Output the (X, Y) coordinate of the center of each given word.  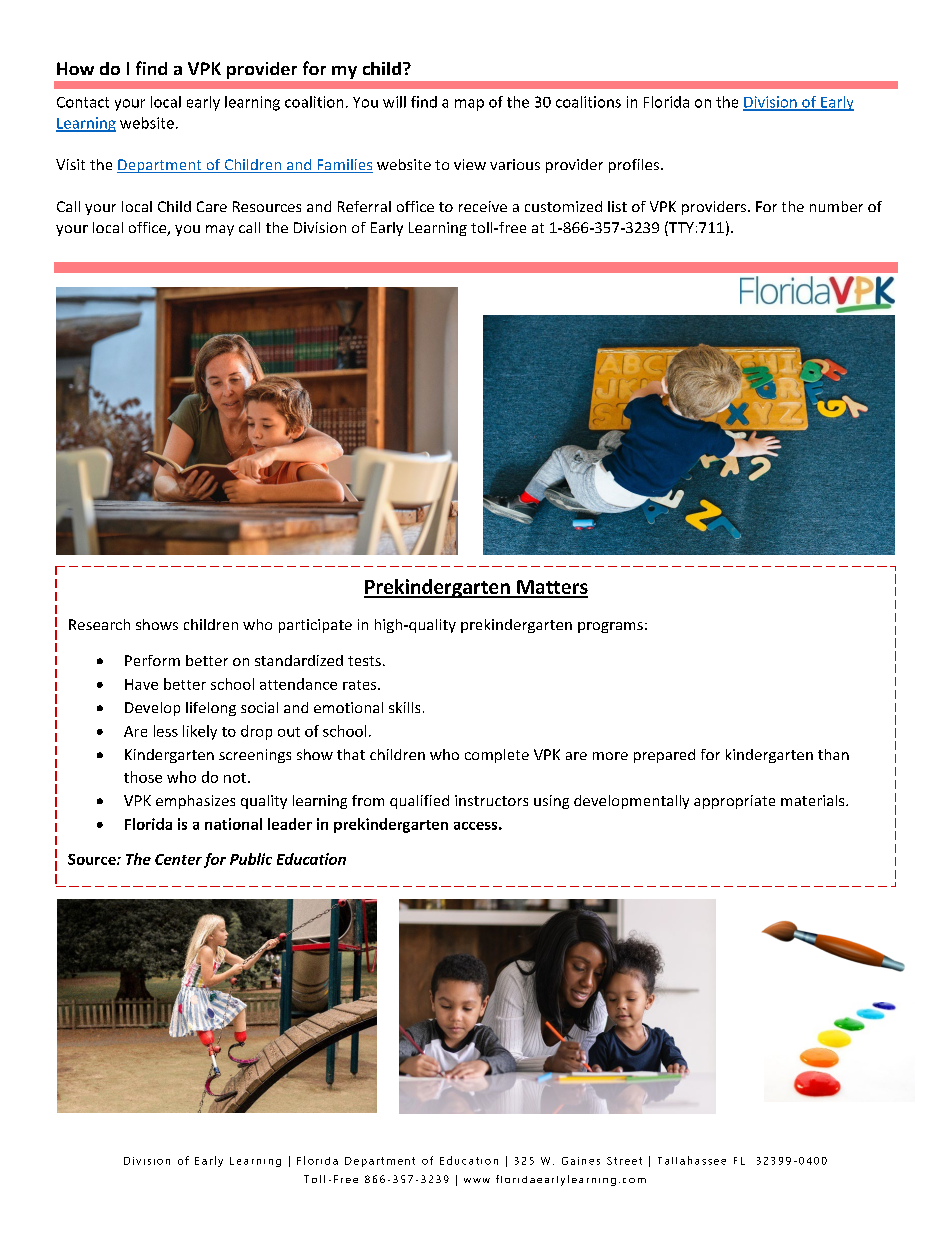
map (469, 105)
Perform (152, 660)
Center (178, 859)
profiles (635, 166)
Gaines (581, 1161)
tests (364, 661)
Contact (83, 102)
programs (610, 627)
